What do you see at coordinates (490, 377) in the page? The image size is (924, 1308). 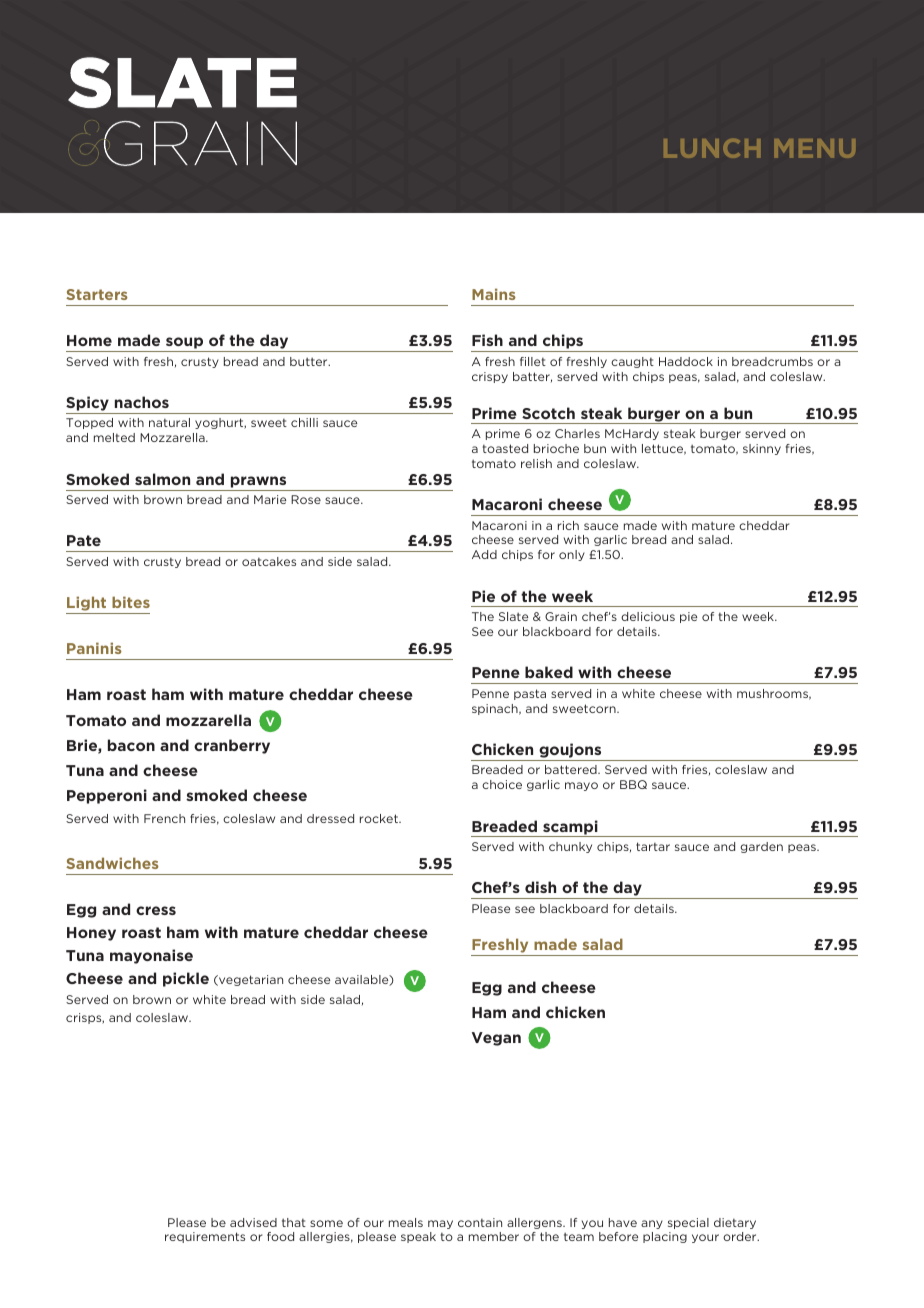 I see `crispy` at bounding box center [490, 377].
